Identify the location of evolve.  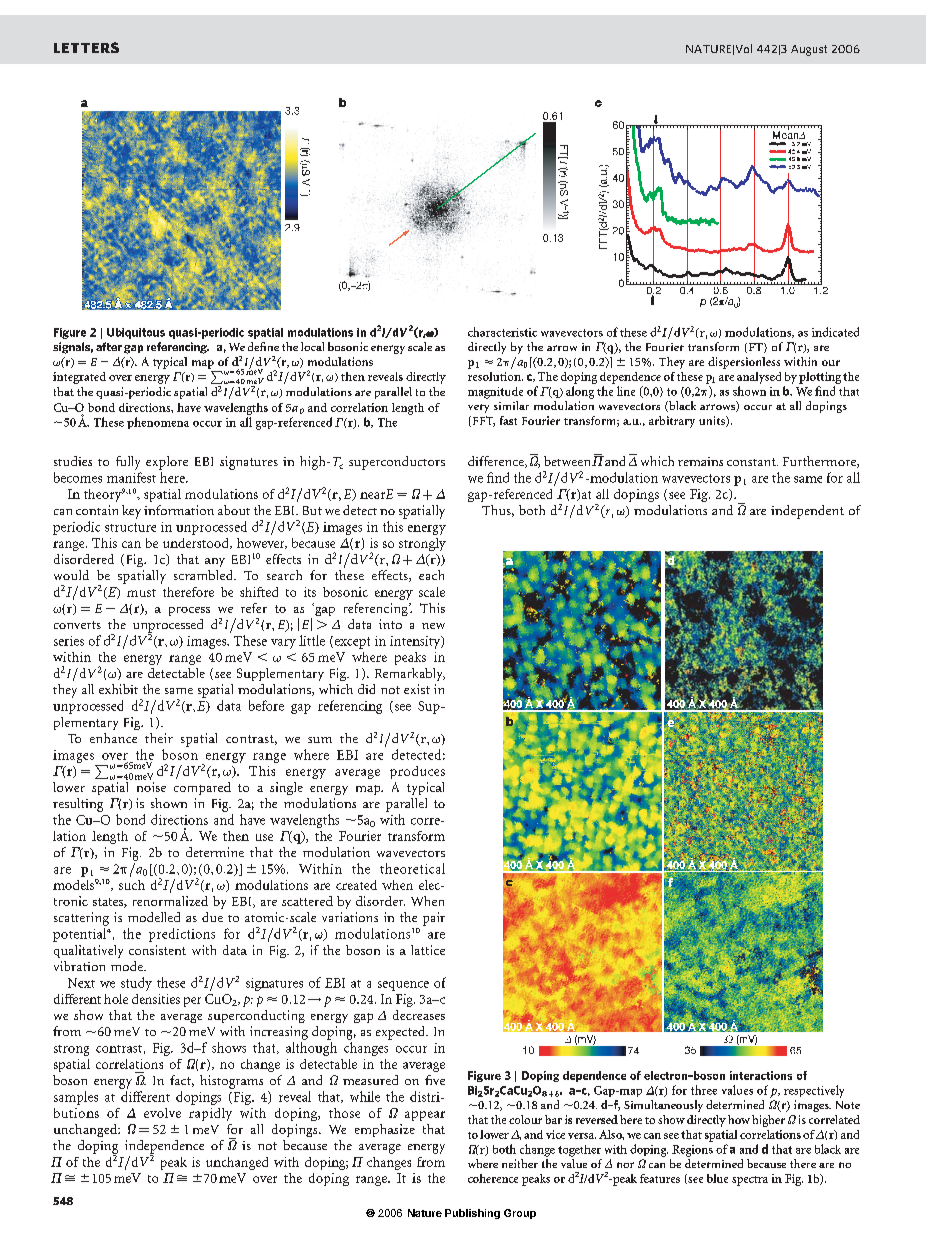
(162, 1113).
